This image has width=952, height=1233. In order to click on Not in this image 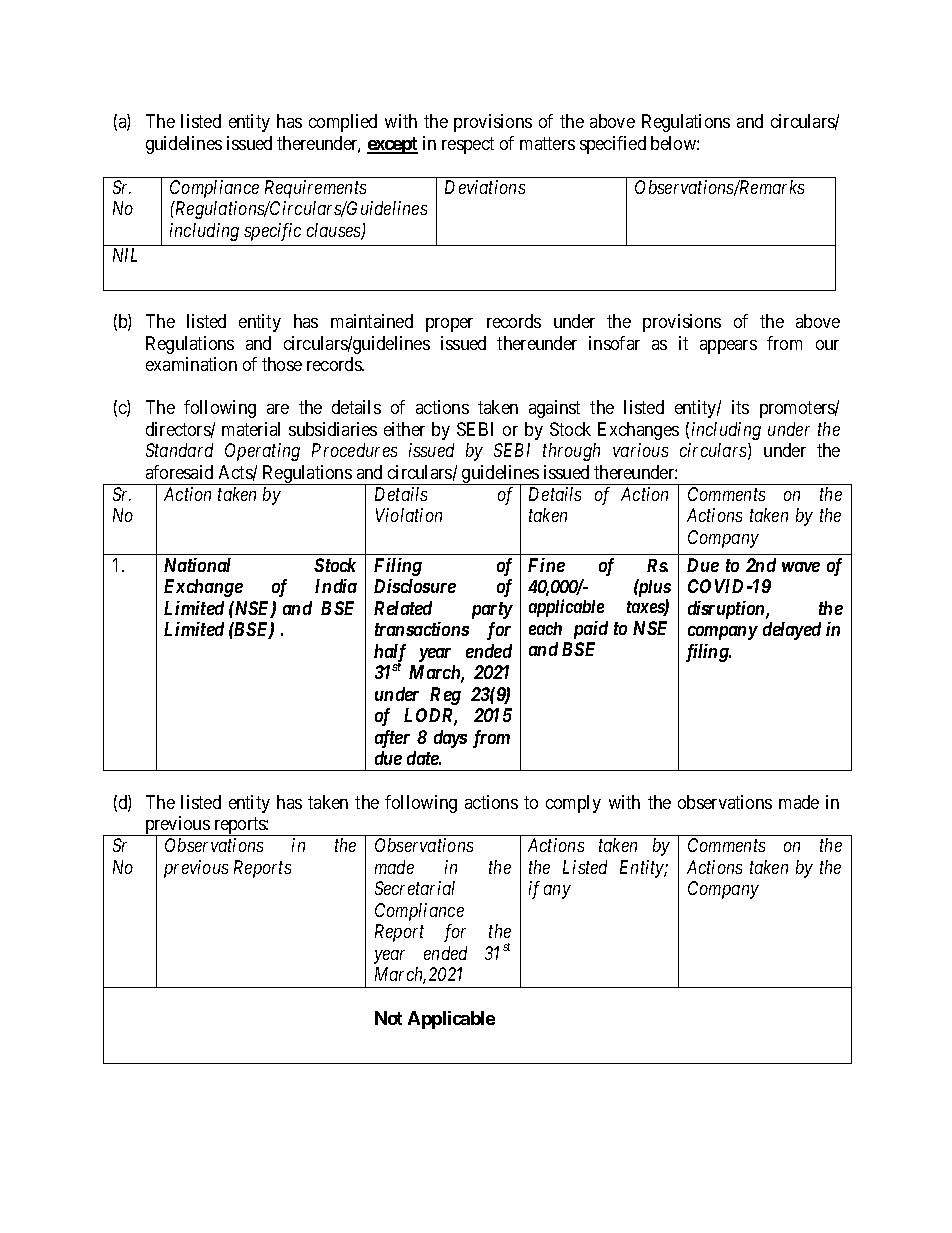, I will do `click(388, 1018)`.
